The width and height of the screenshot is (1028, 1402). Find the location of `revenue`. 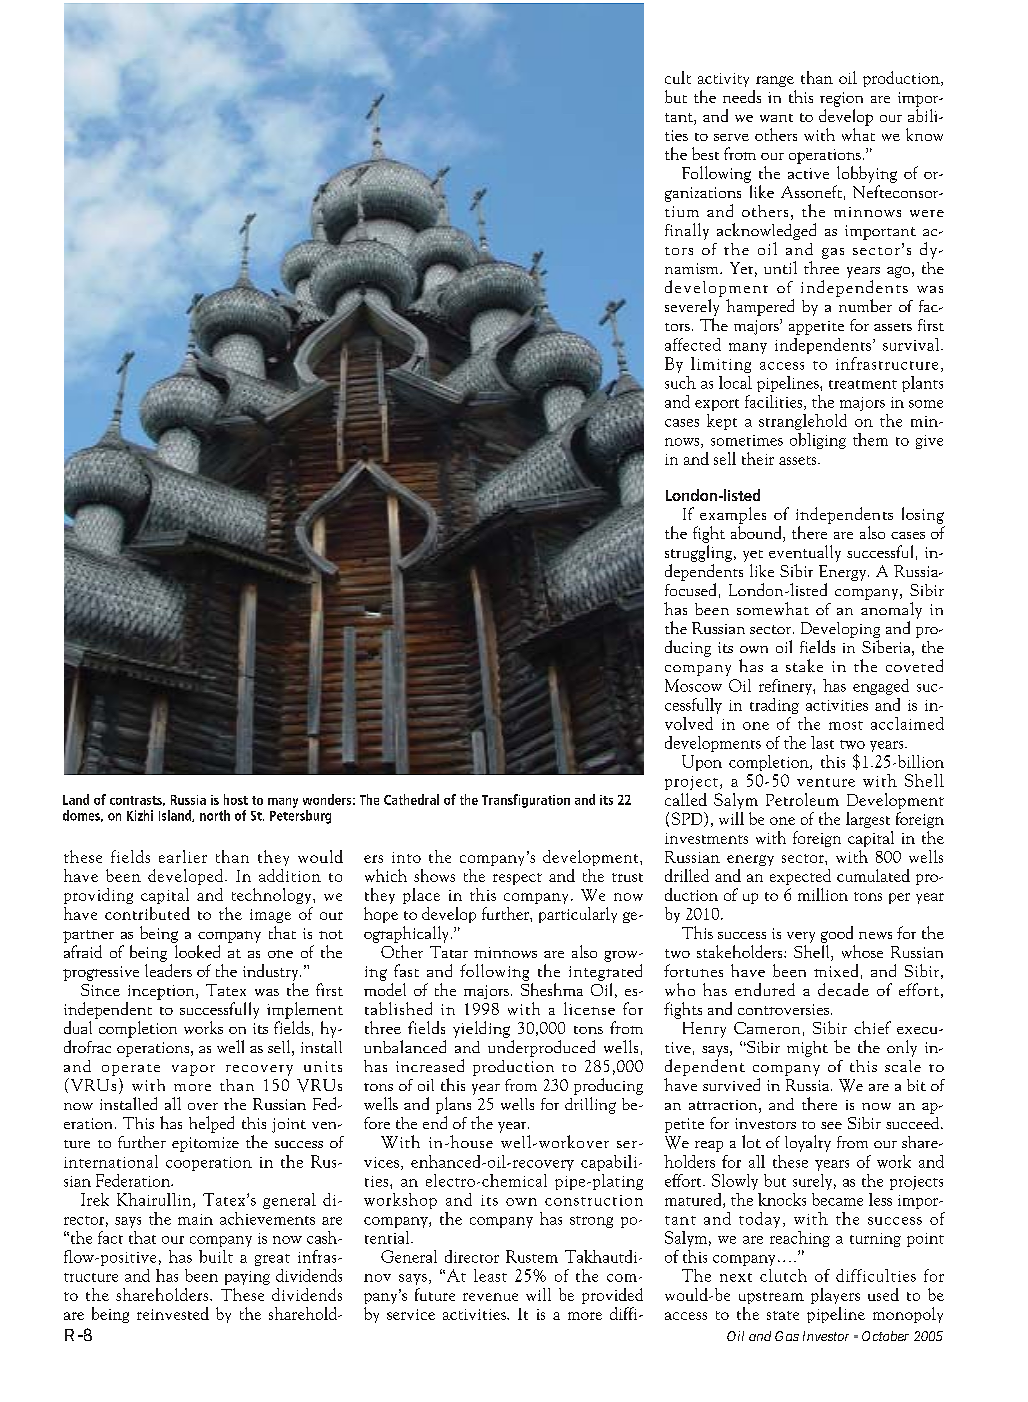

revenue is located at coordinates (490, 1297).
